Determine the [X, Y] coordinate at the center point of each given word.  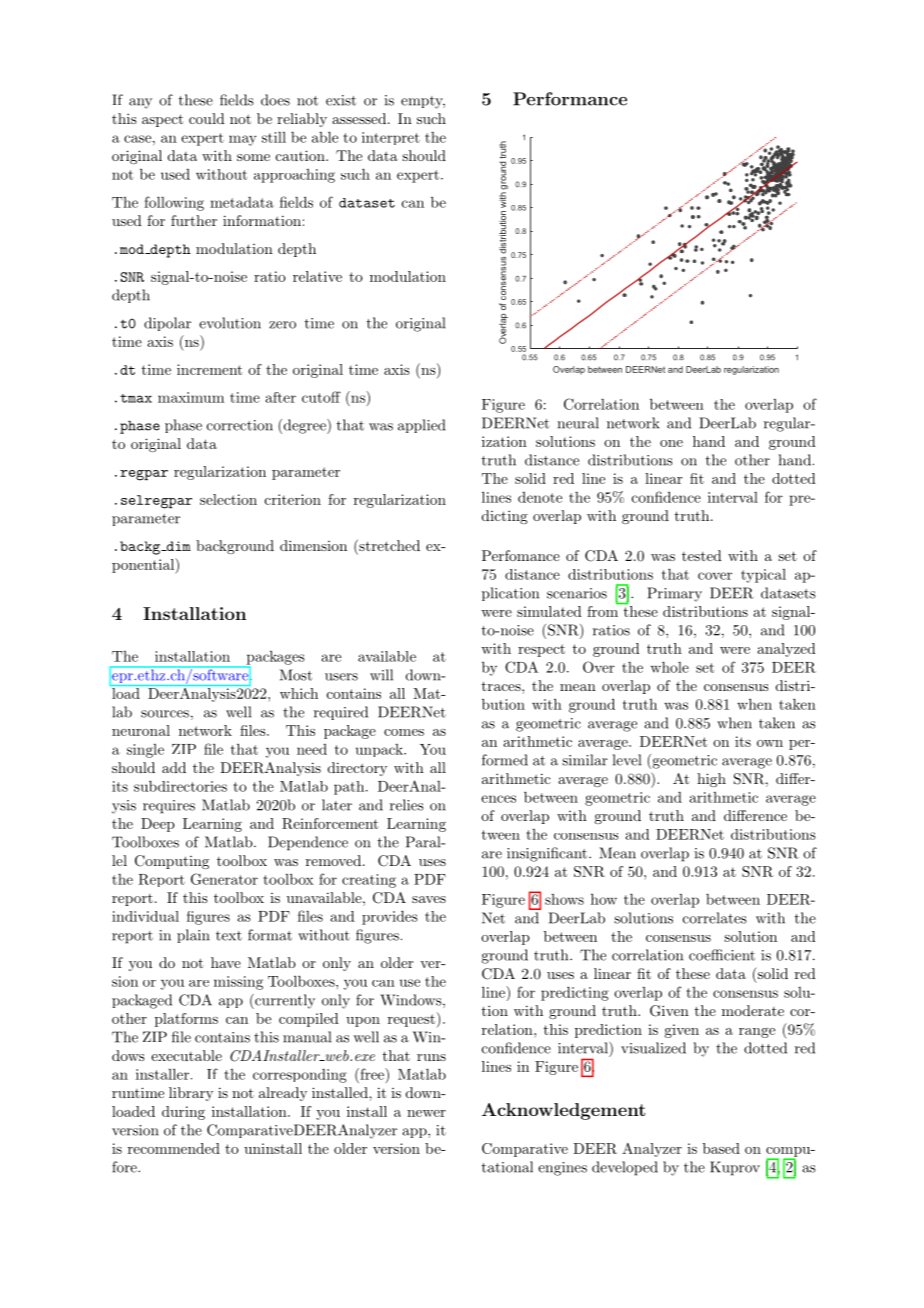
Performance [570, 99]
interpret [391, 138]
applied [421, 426]
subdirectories [180, 786]
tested [702, 555]
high [711, 780]
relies [407, 805]
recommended [174, 1148]
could [207, 118]
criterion [293, 499]
